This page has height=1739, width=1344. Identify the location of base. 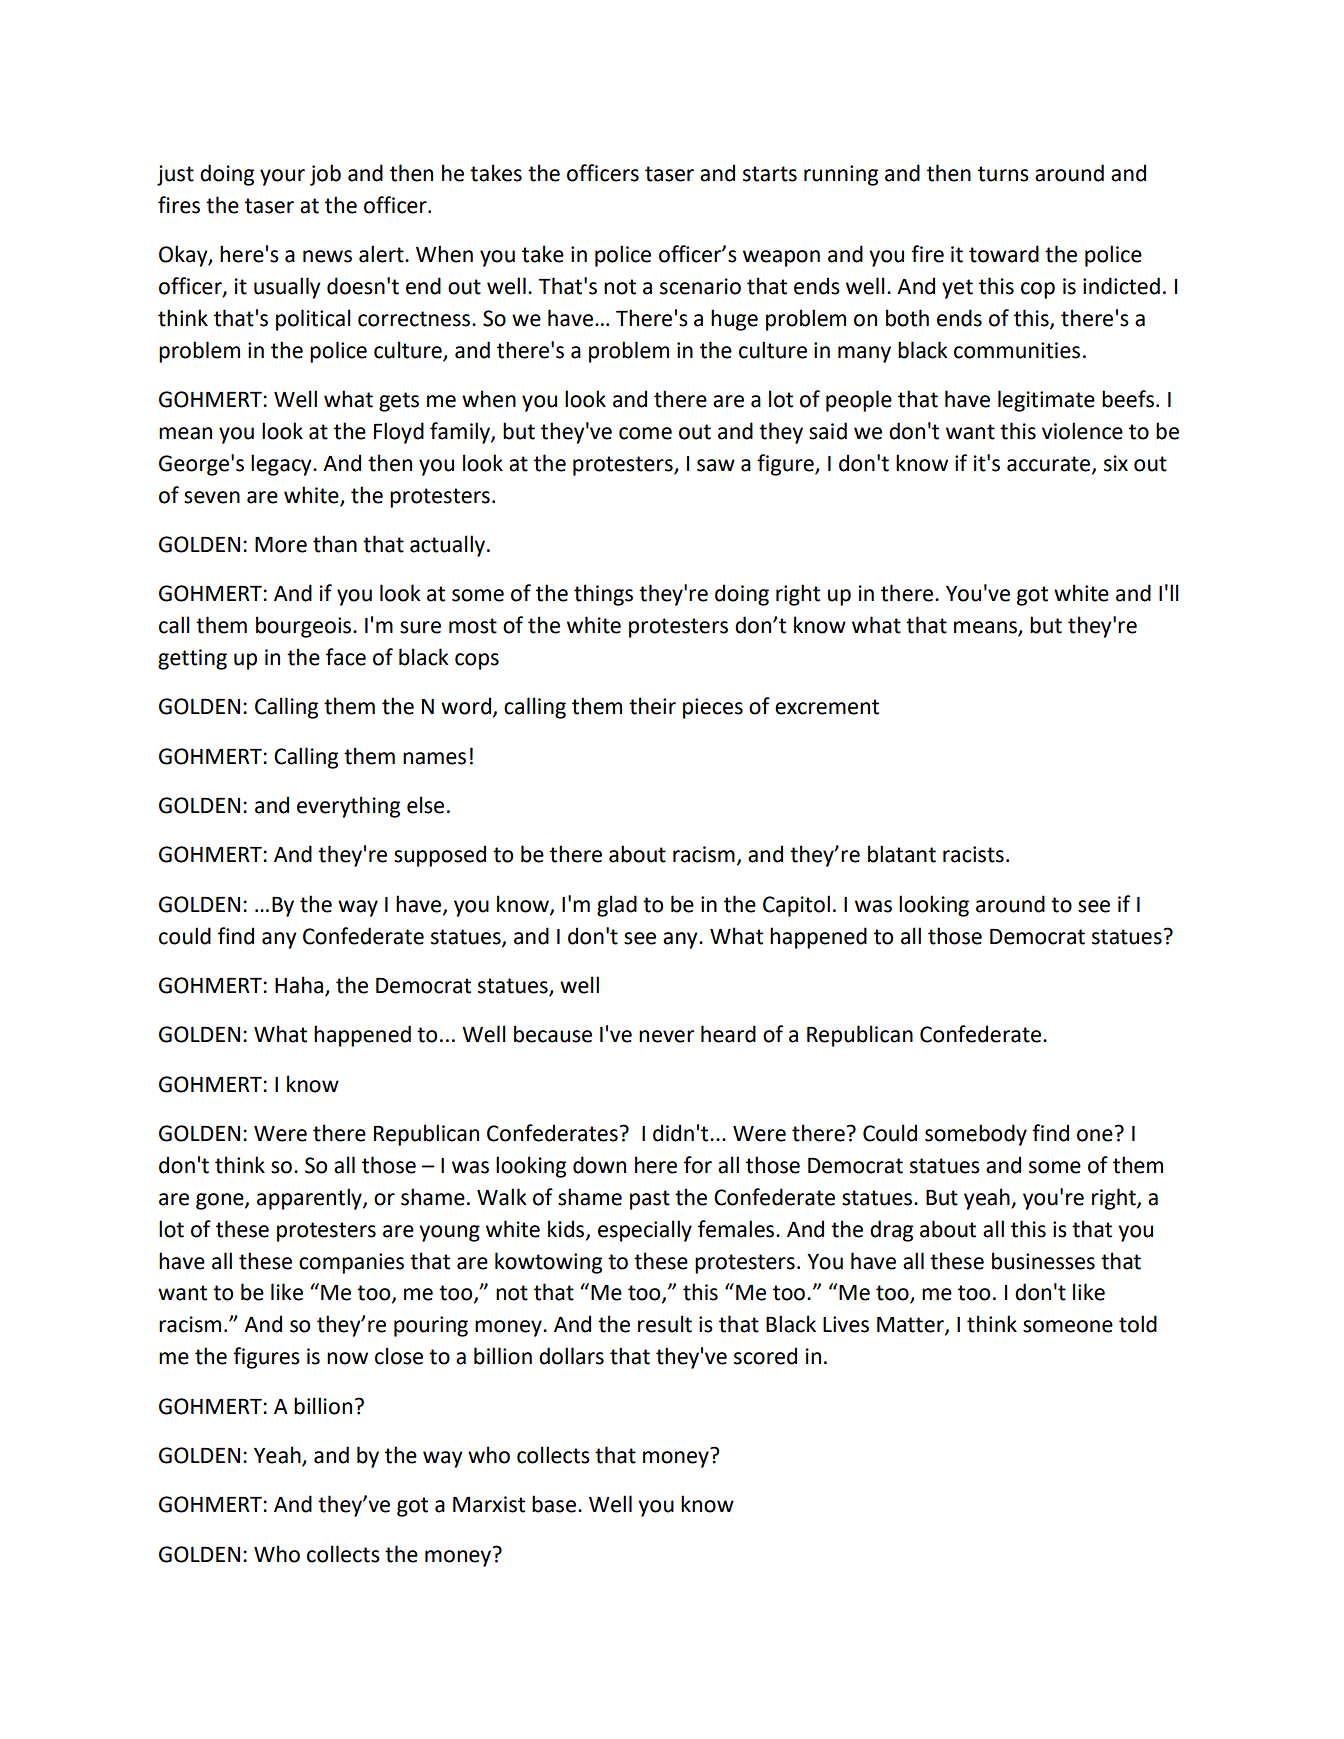
(554, 1504).
